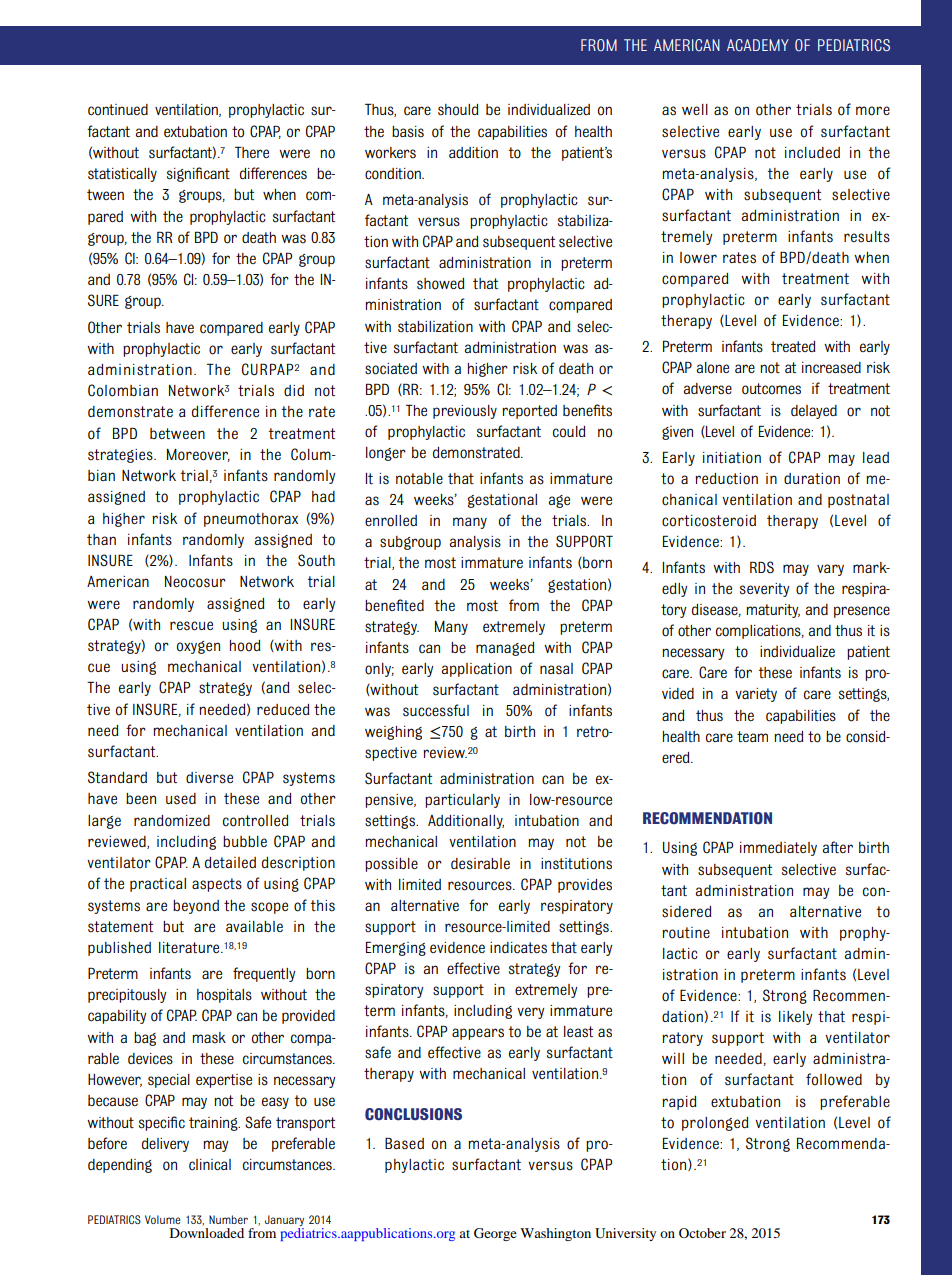 The width and height of the image is (952, 1275). Describe the element at coordinates (118, 110) in the image. I see `continued` at that location.
